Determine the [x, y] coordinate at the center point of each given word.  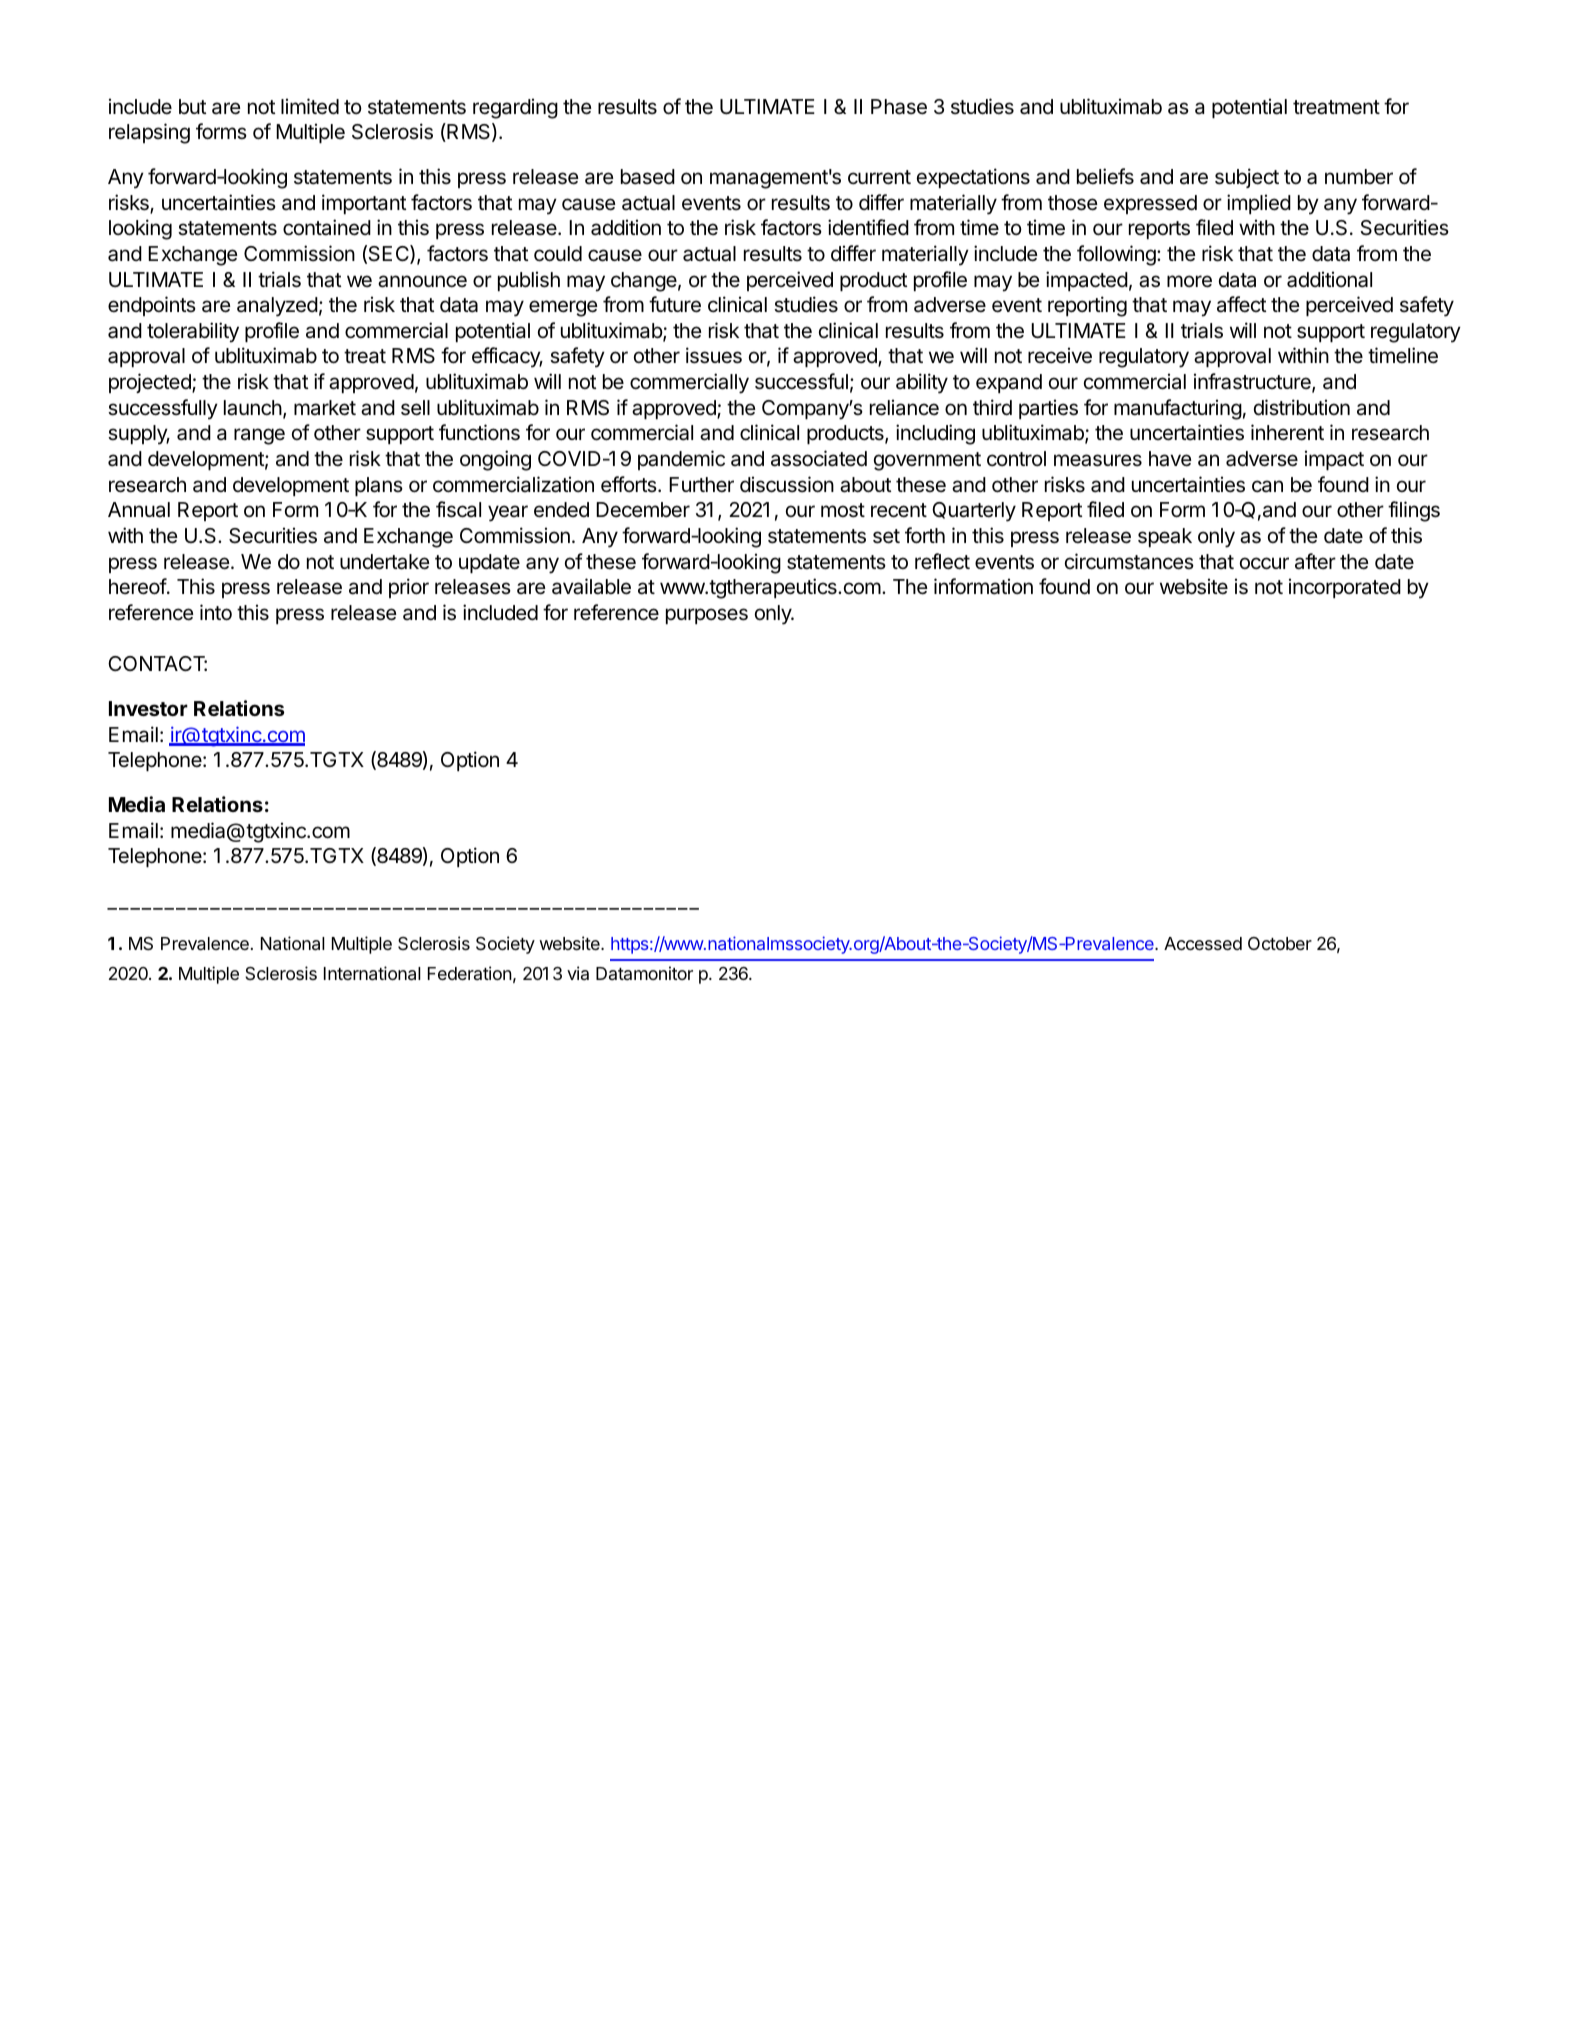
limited [310, 106]
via [578, 973]
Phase [899, 107]
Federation [470, 973]
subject [1247, 178]
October [1280, 943]
